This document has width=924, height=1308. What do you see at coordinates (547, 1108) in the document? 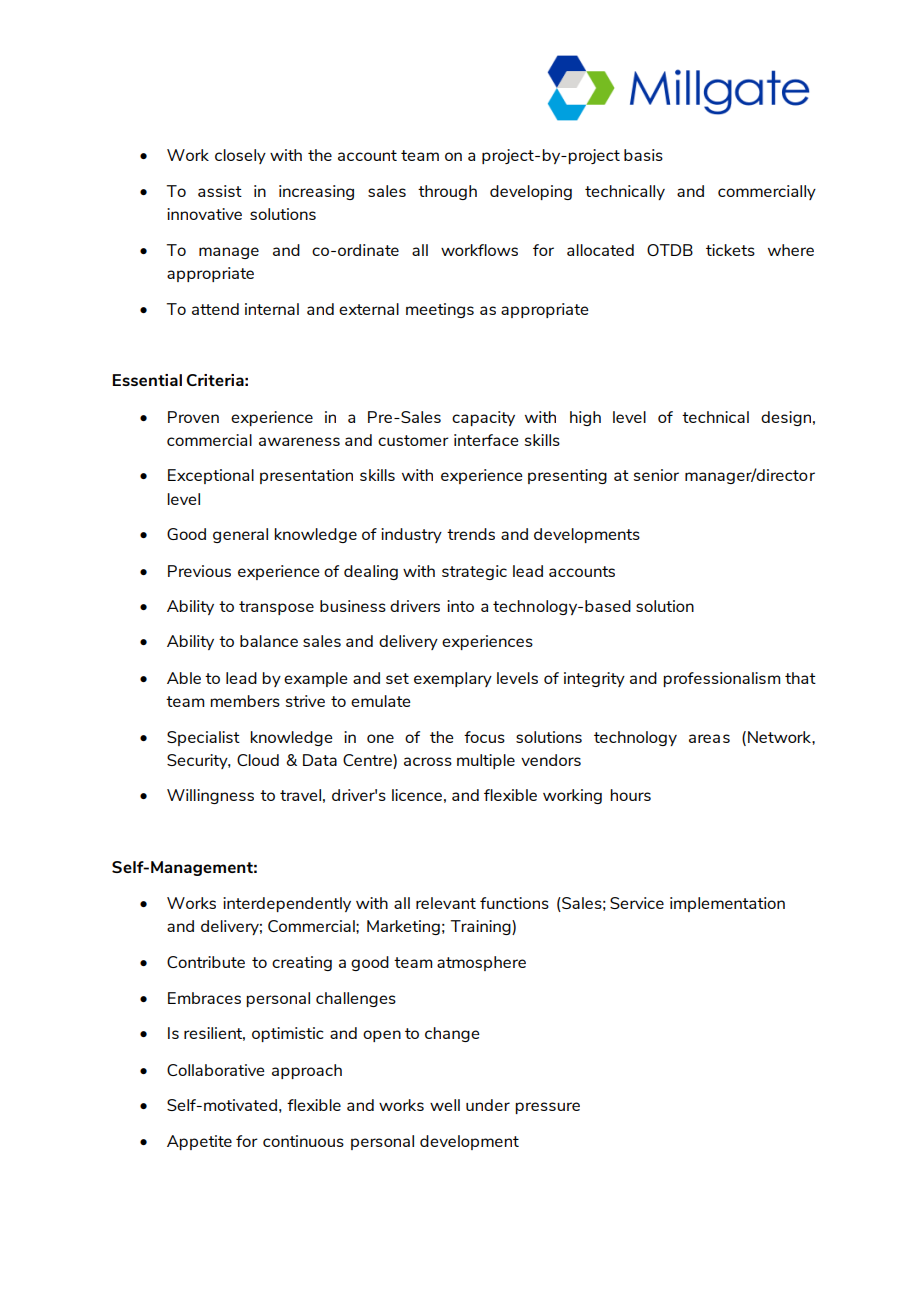
I see `pressure` at bounding box center [547, 1108].
